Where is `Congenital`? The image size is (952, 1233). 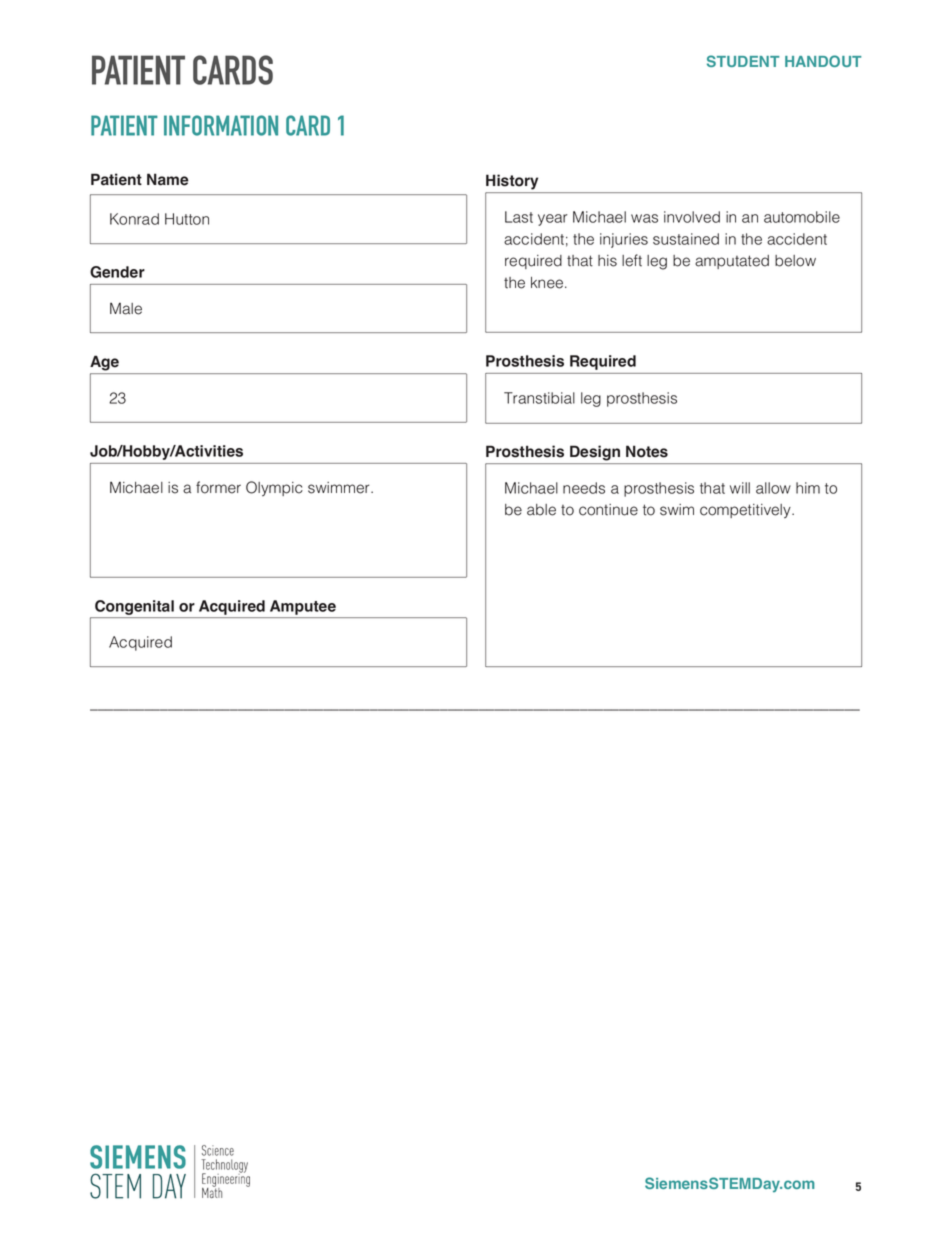
Congenital is located at coordinates (134, 607).
